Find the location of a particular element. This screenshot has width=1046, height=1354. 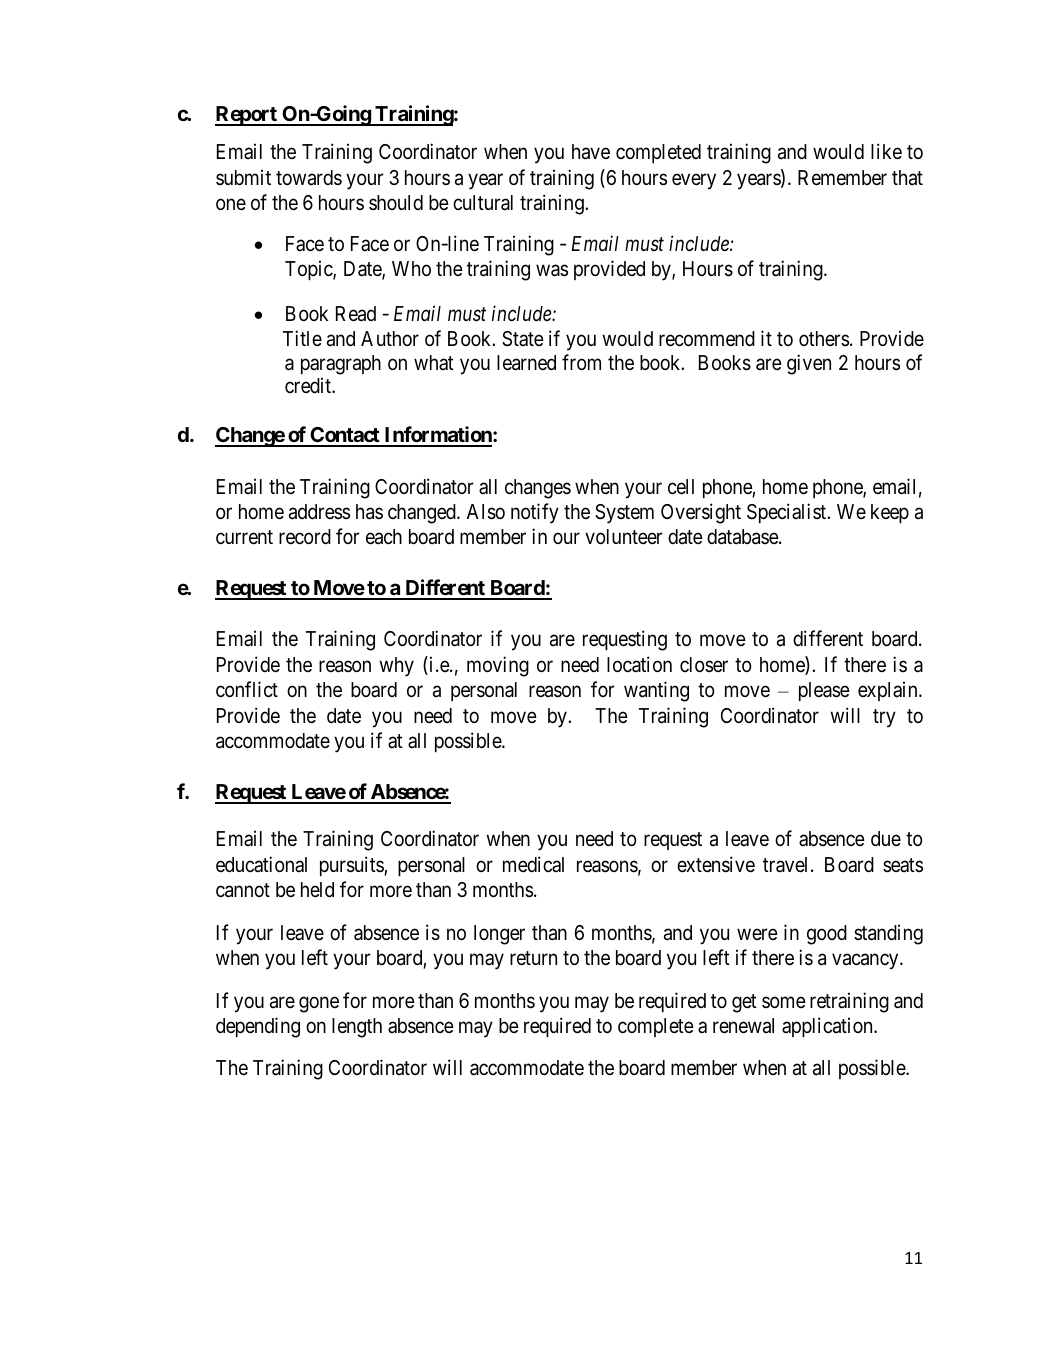

gone is located at coordinates (319, 1004).
